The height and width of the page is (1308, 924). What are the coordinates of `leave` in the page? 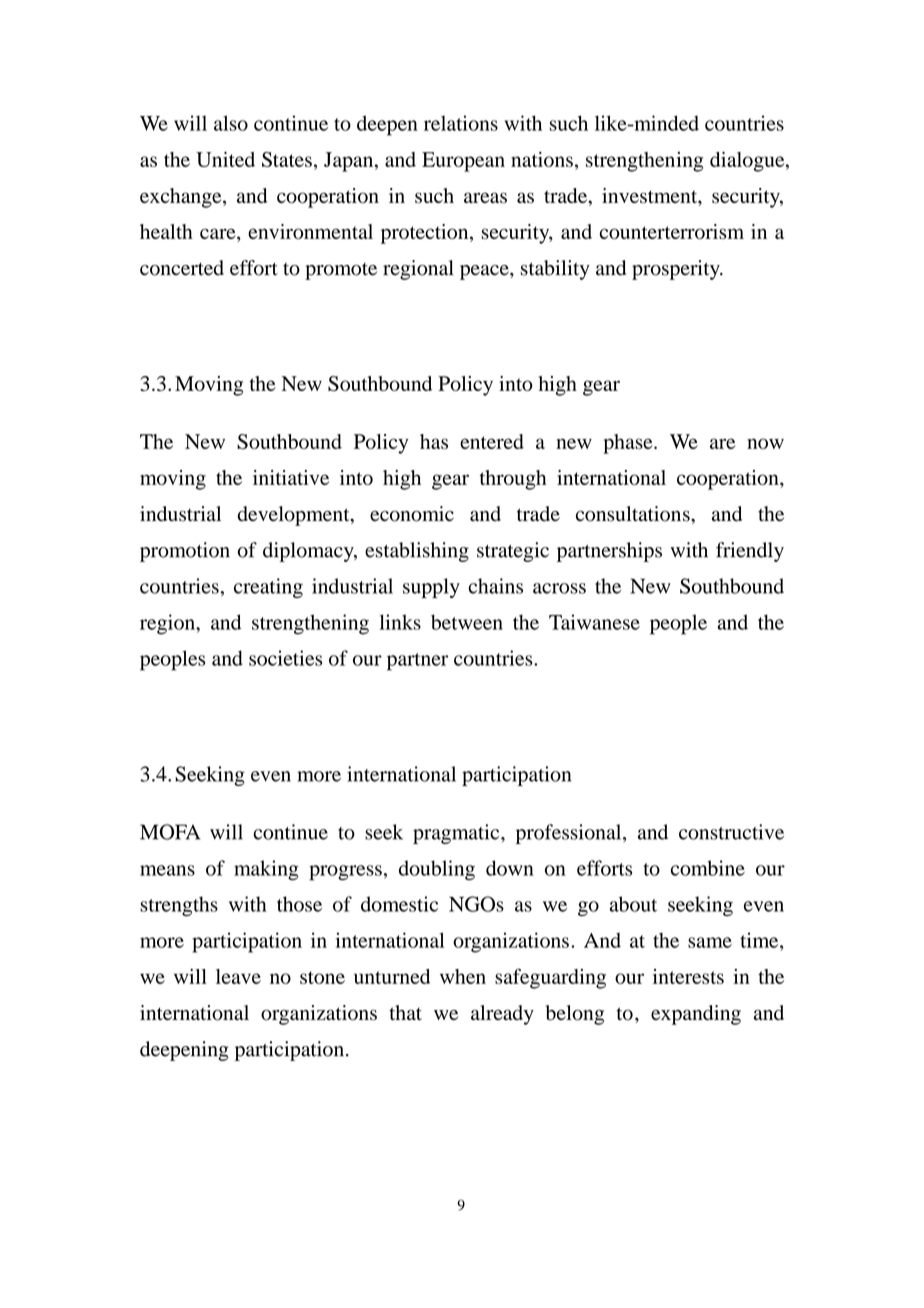 It's located at (238, 976).
